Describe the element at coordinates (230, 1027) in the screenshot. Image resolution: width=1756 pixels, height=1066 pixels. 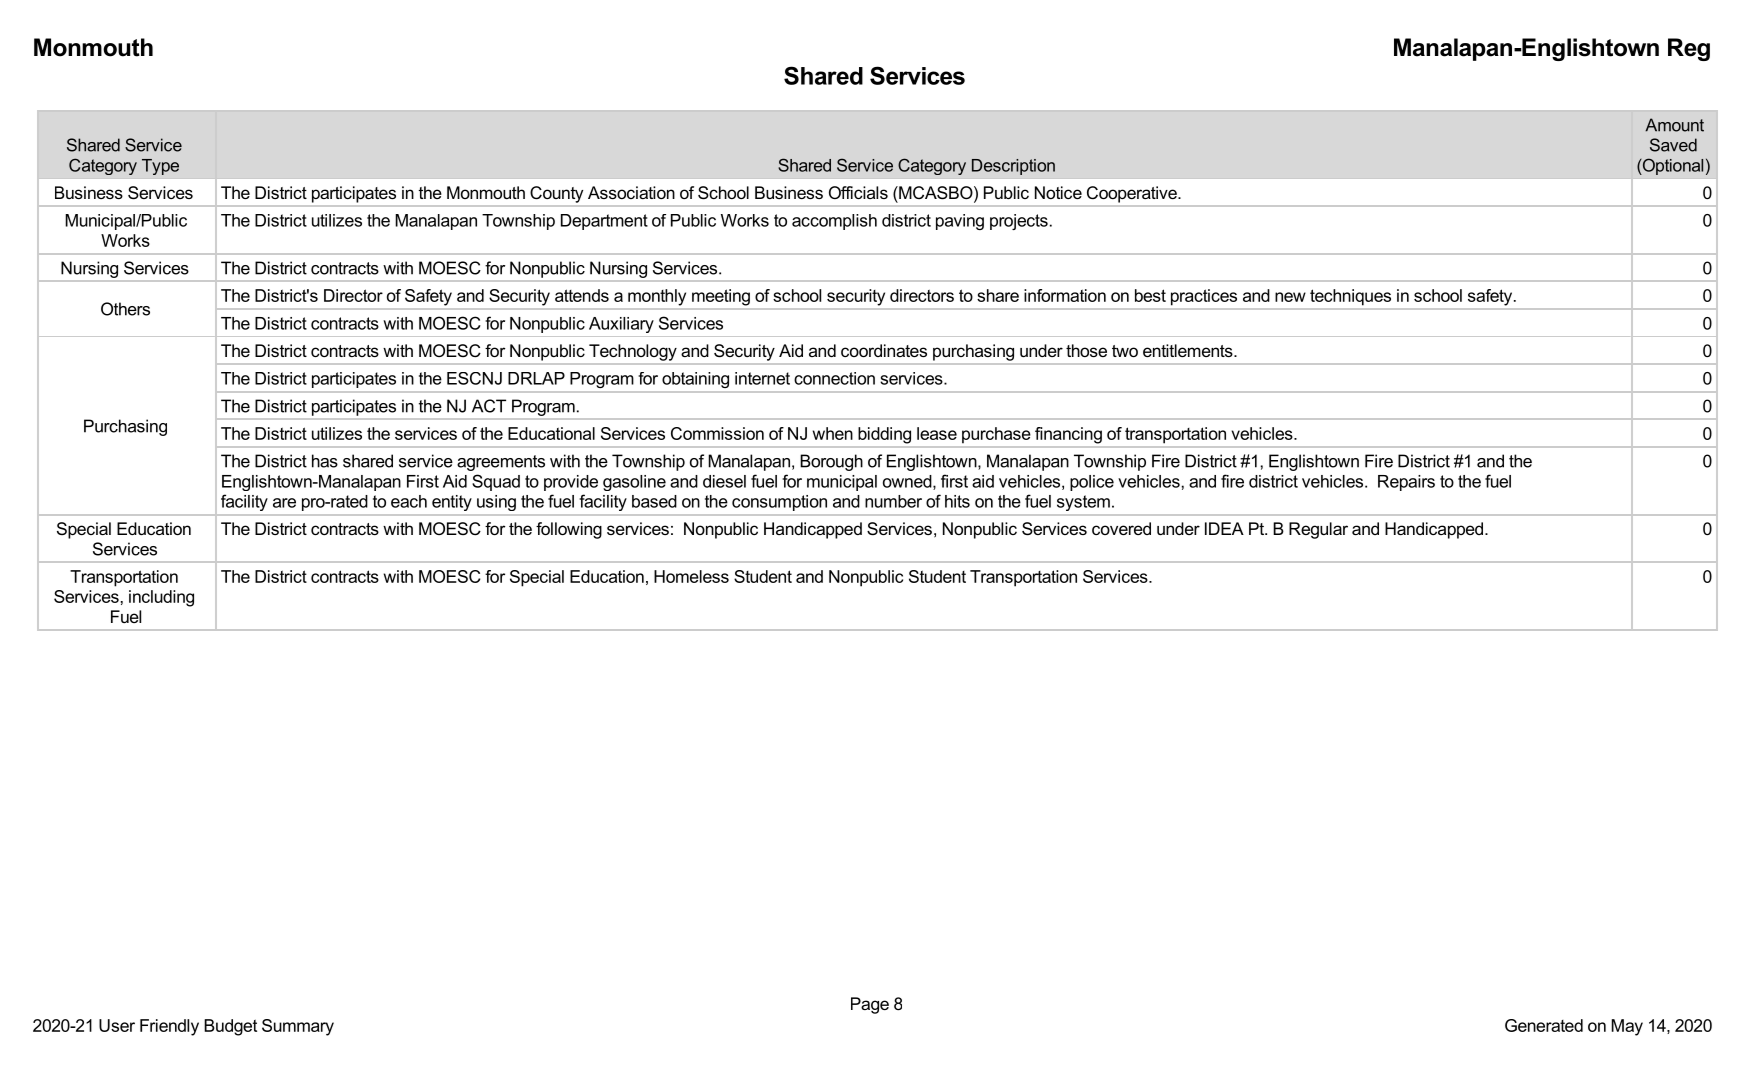
I see `Budget` at that location.
